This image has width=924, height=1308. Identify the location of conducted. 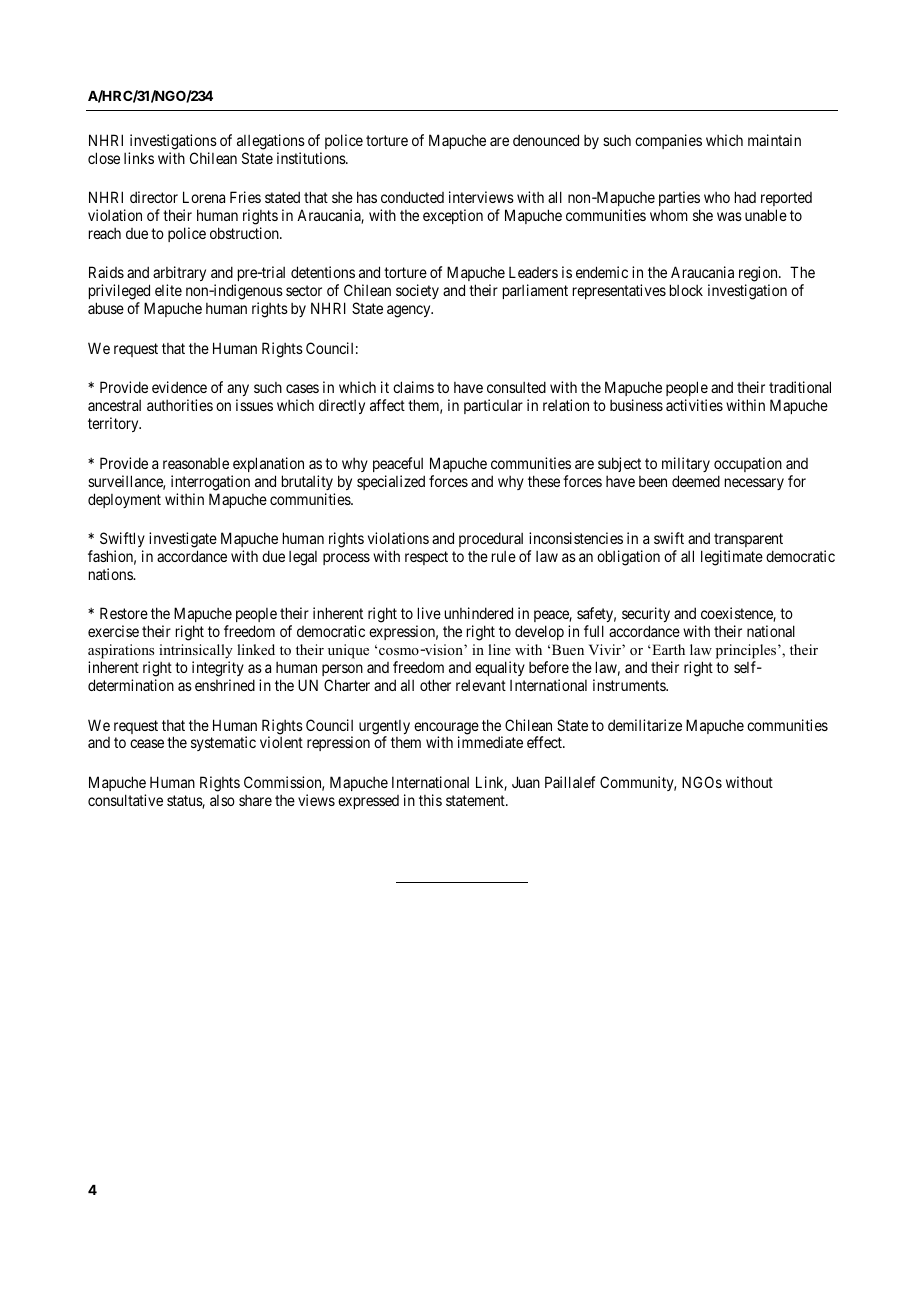
(412, 197).
